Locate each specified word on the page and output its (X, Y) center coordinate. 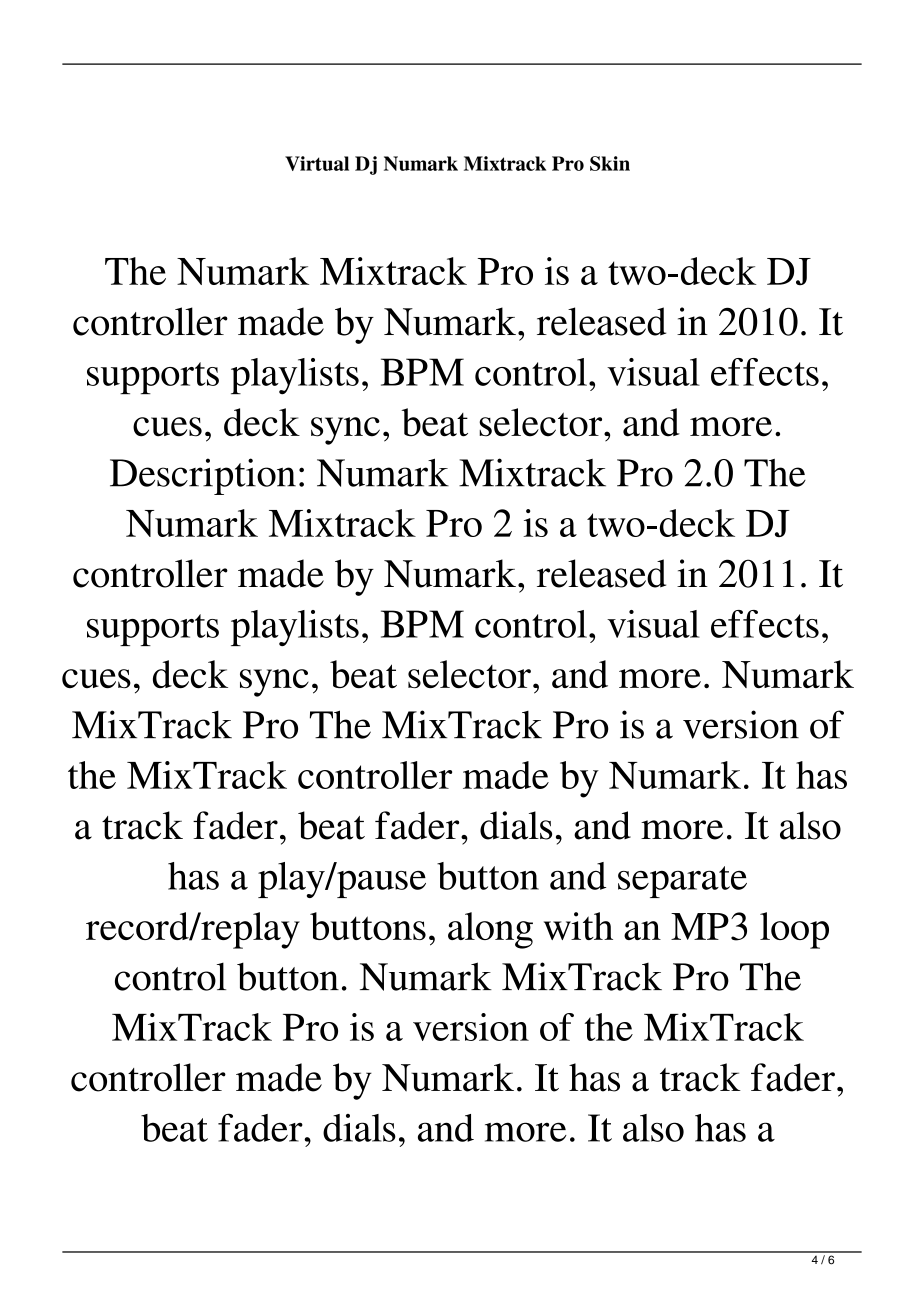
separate (682, 882)
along (490, 930)
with (578, 926)
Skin (610, 163)
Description (203, 476)
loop (794, 930)
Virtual (317, 163)
